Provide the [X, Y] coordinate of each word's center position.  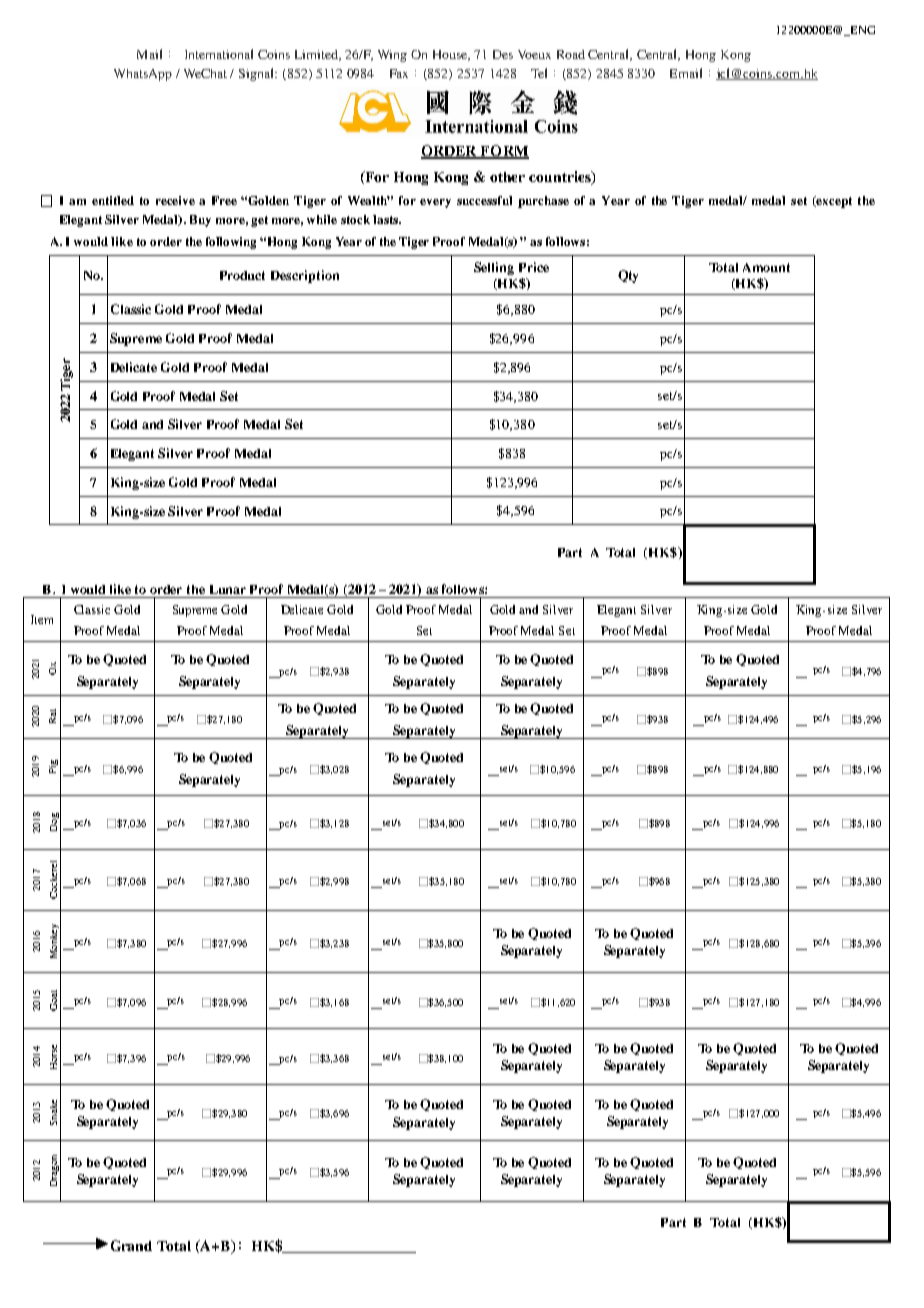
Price [534, 267]
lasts [386, 219]
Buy [200, 221]
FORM [504, 152]
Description [305, 276]
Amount [766, 267]
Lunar [228, 589]
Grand [131, 1245]
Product [242, 275]
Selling [494, 268]
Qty [628, 276]
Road [571, 54]
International [219, 54]
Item [42, 619]
